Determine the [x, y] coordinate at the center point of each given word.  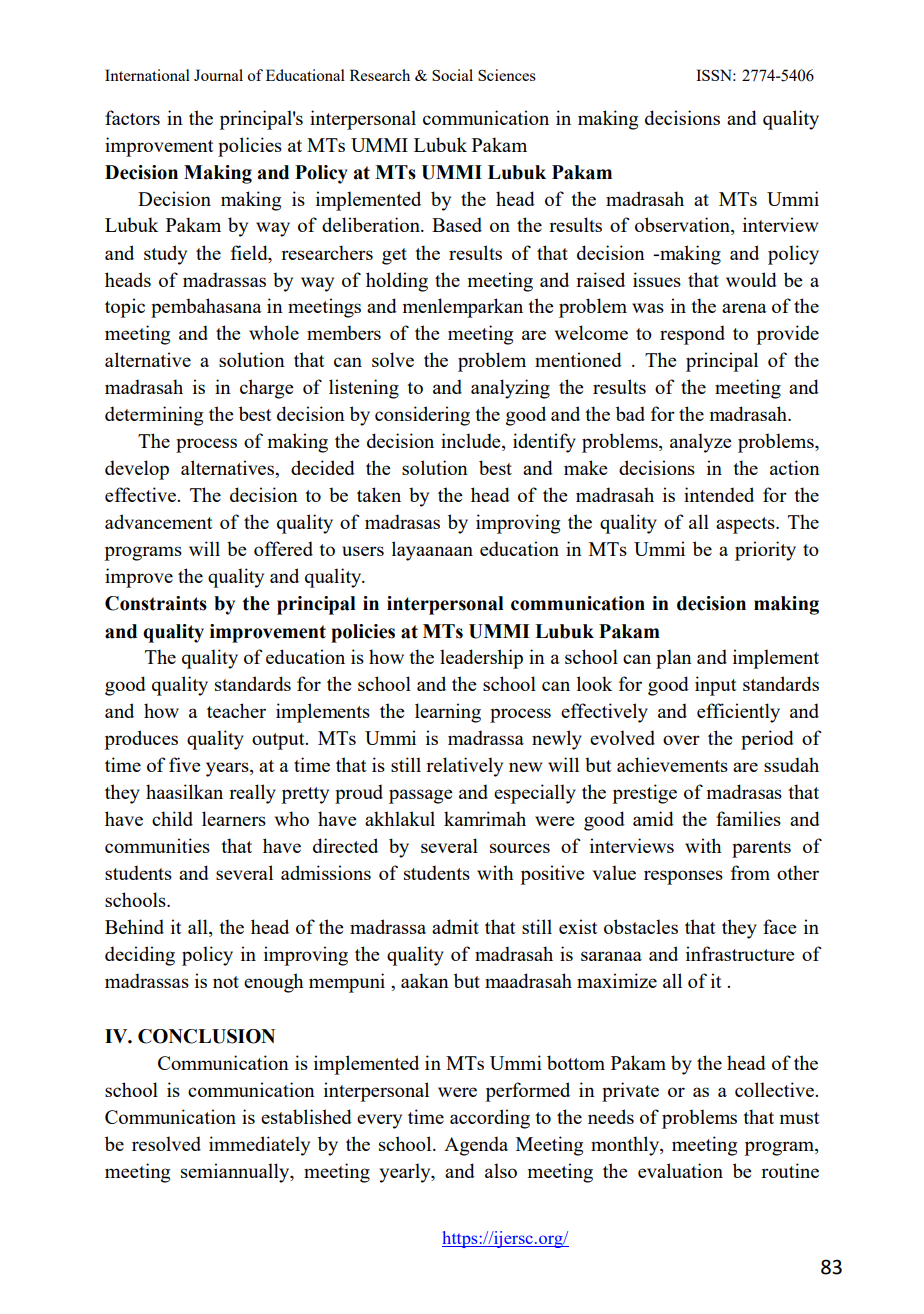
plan [674, 659]
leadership [481, 659]
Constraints [156, 603]
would [751, 279]
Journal [218, 75]
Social [452, 75]
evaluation [680, 1170]
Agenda [476, 1146]
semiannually [236, 1173]
